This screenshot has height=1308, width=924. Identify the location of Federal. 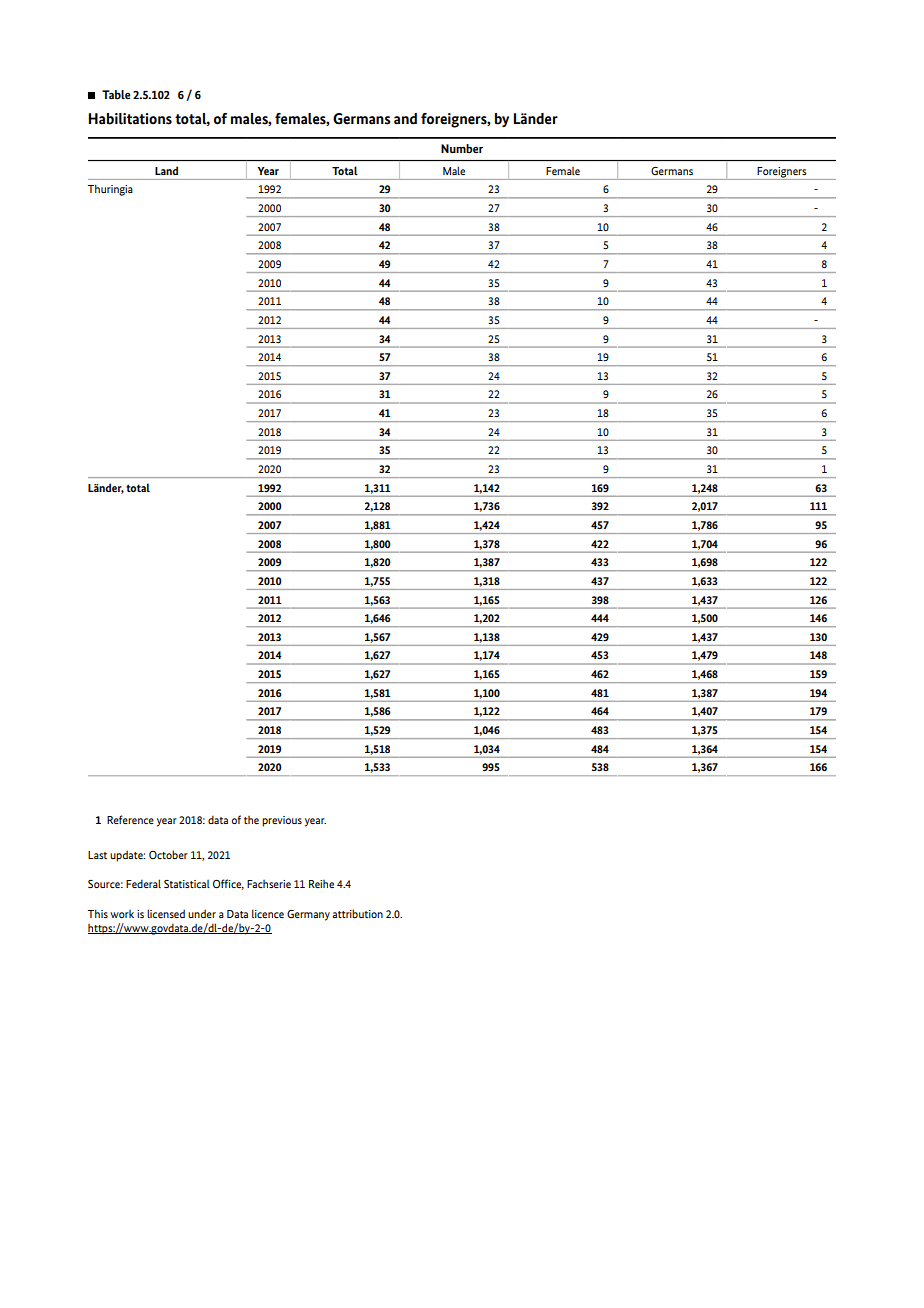
(143, 883).
